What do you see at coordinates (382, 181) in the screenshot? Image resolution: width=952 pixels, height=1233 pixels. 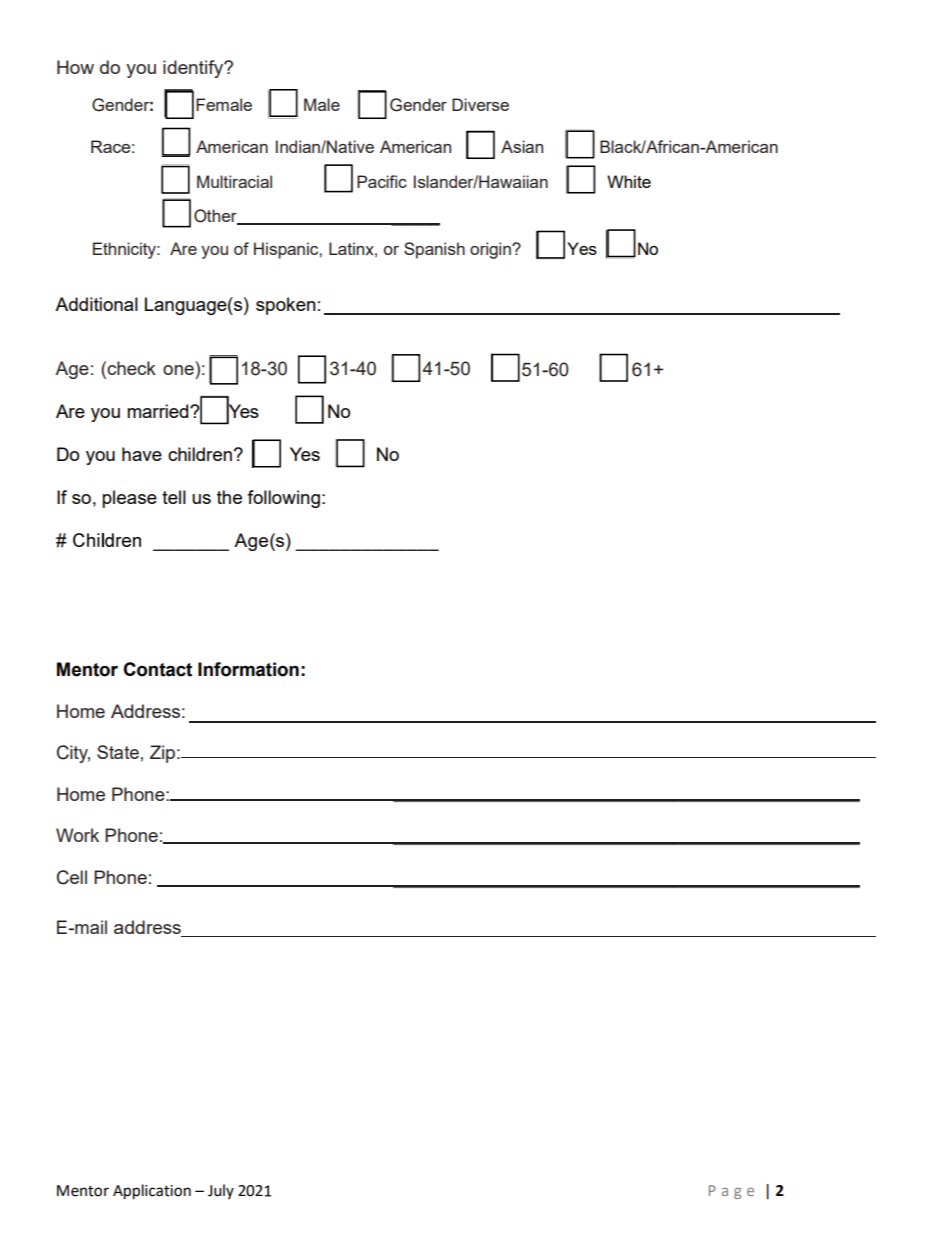 I see `Pacific` at bounding box center [382, 181].
